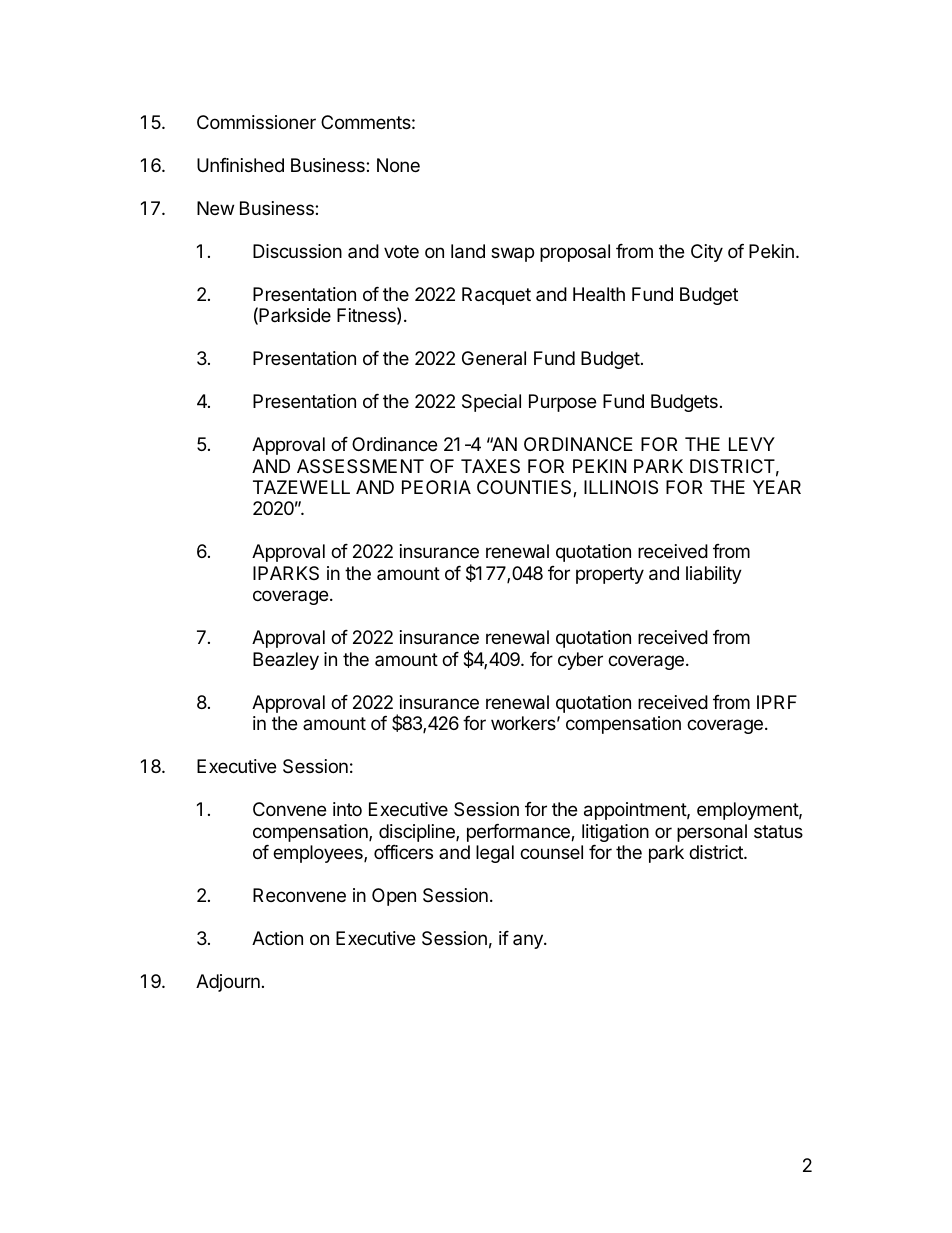 This image has height=1233, width=952. What do you see at coordinates (256, 122) in the image?
I see `Commissioner` at bounding box center [256, 122].
